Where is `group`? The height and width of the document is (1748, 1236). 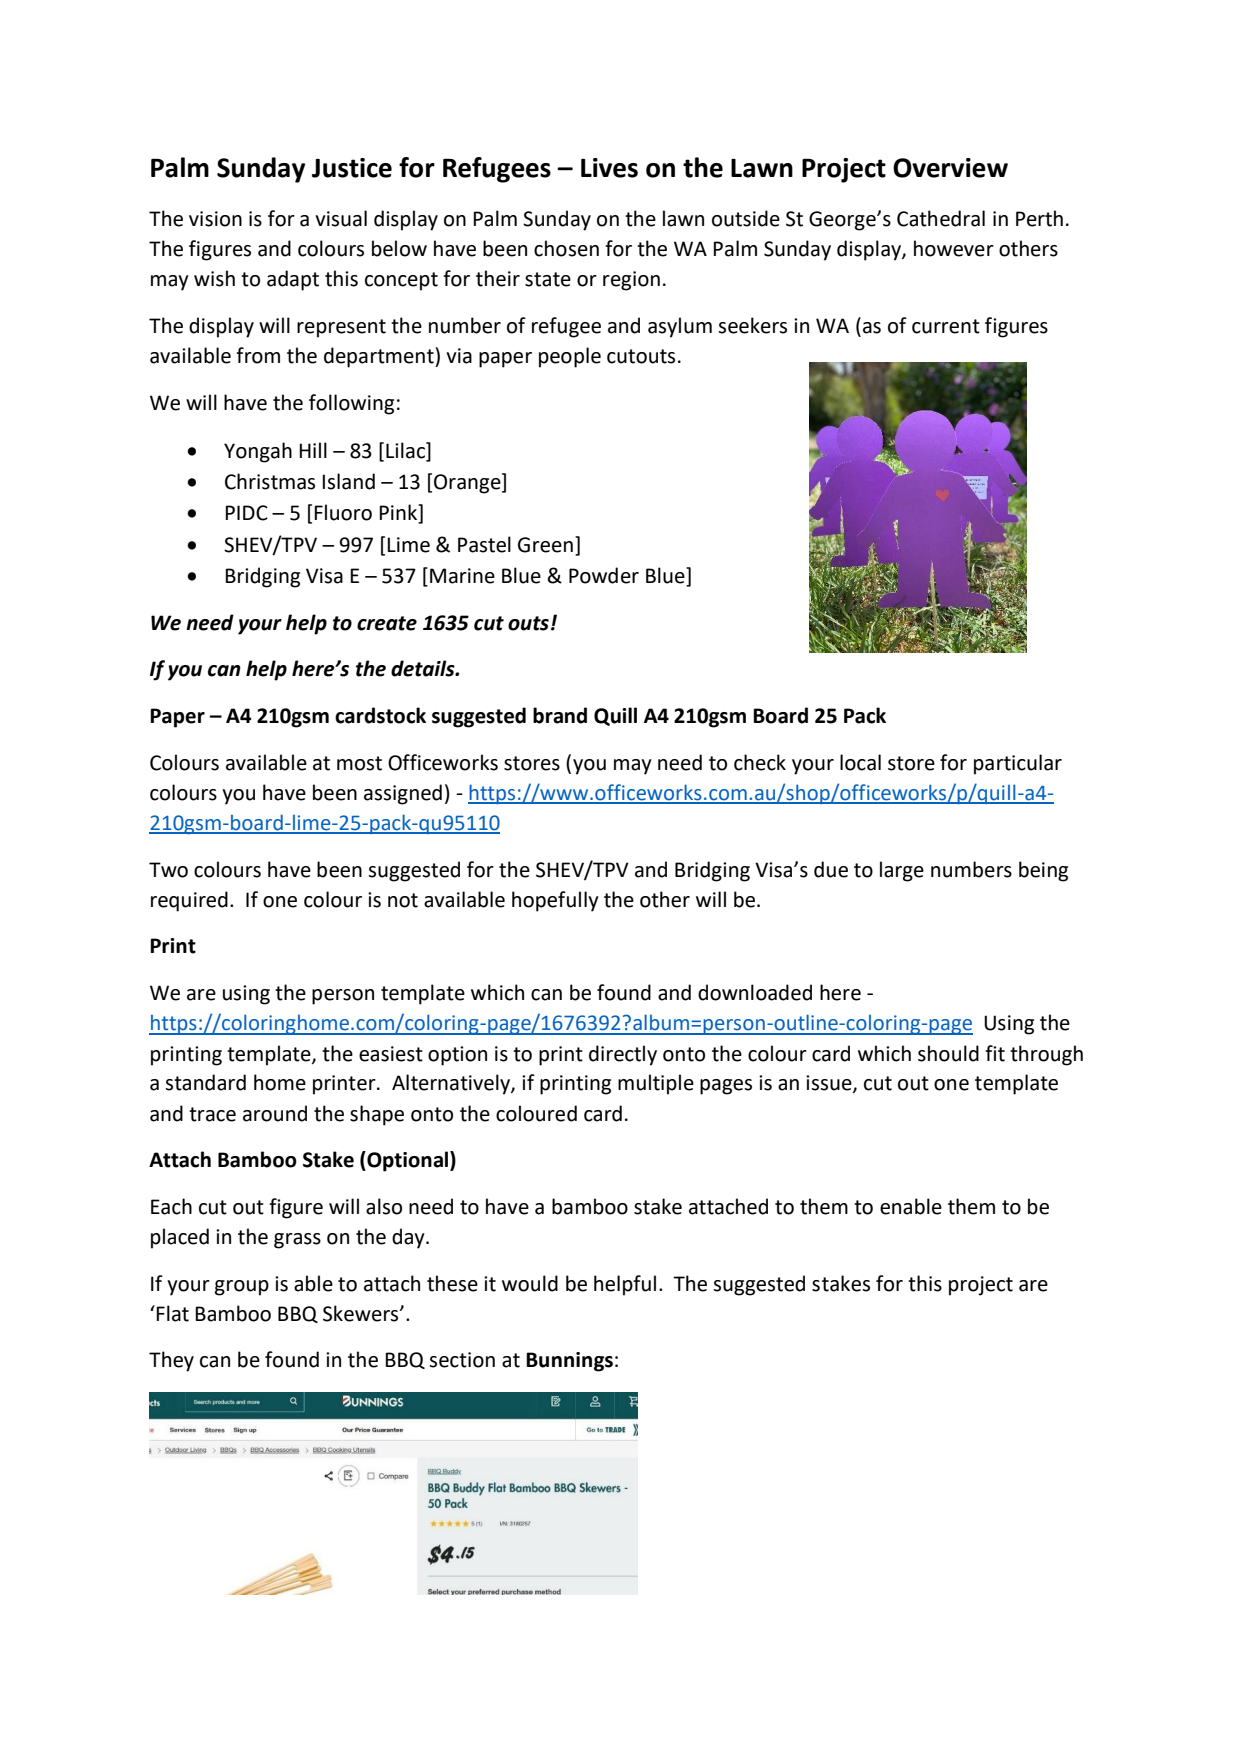
group is located at coordinates (242, 1288).
